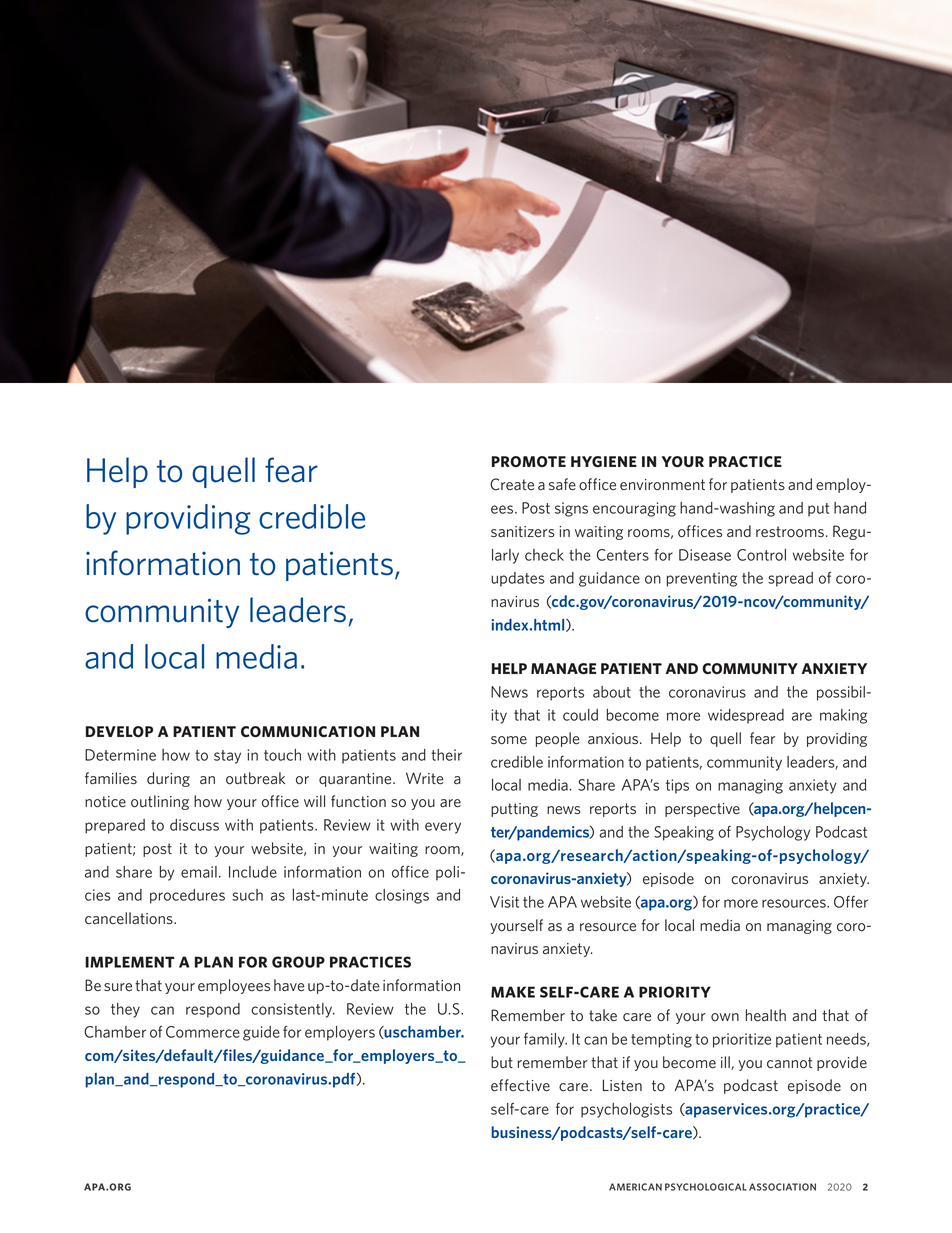  What do you see at coordinates (766, 1015) in the page?
I see `health` at bounding box center [766, 1015].
